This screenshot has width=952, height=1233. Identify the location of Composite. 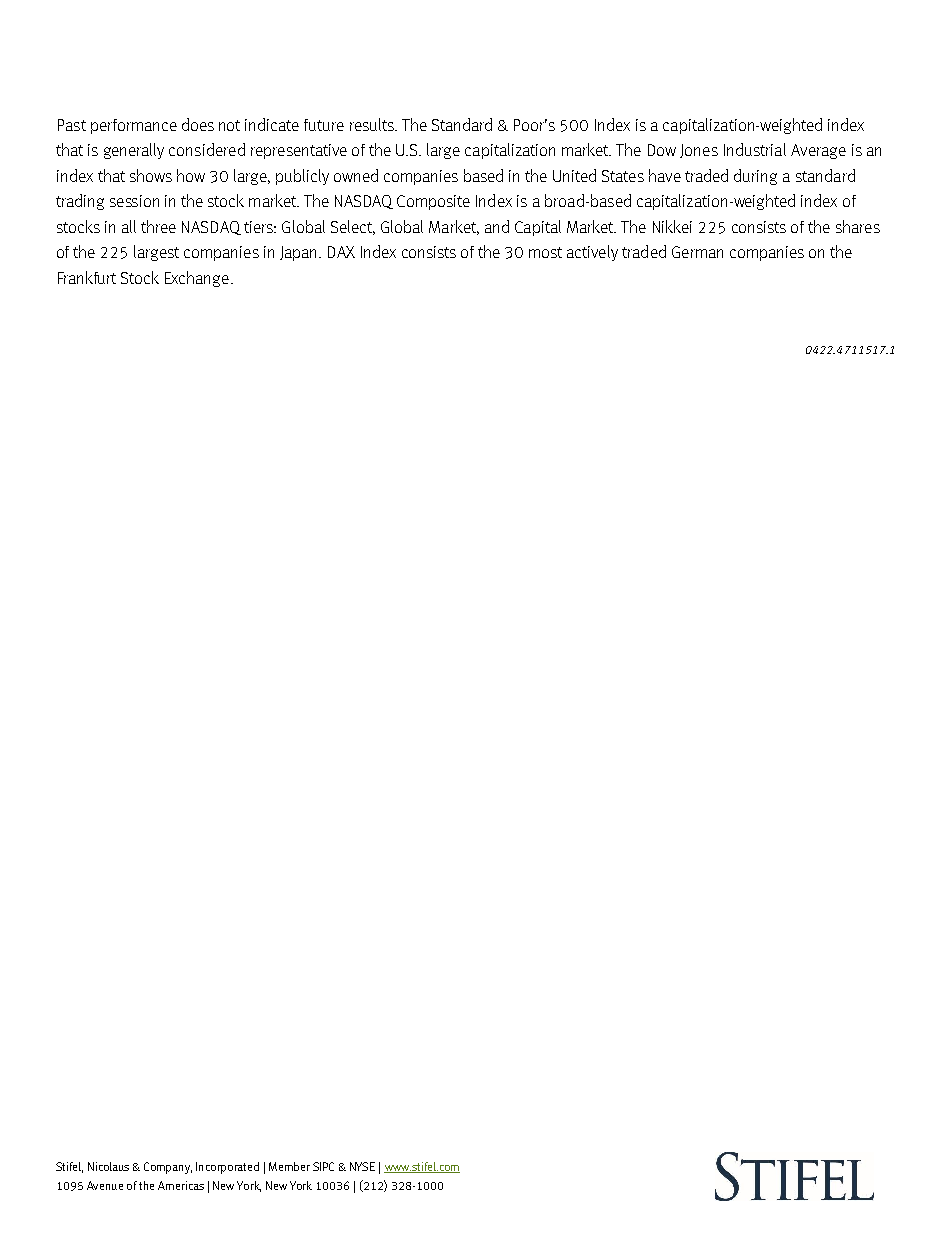
(433, 202).
